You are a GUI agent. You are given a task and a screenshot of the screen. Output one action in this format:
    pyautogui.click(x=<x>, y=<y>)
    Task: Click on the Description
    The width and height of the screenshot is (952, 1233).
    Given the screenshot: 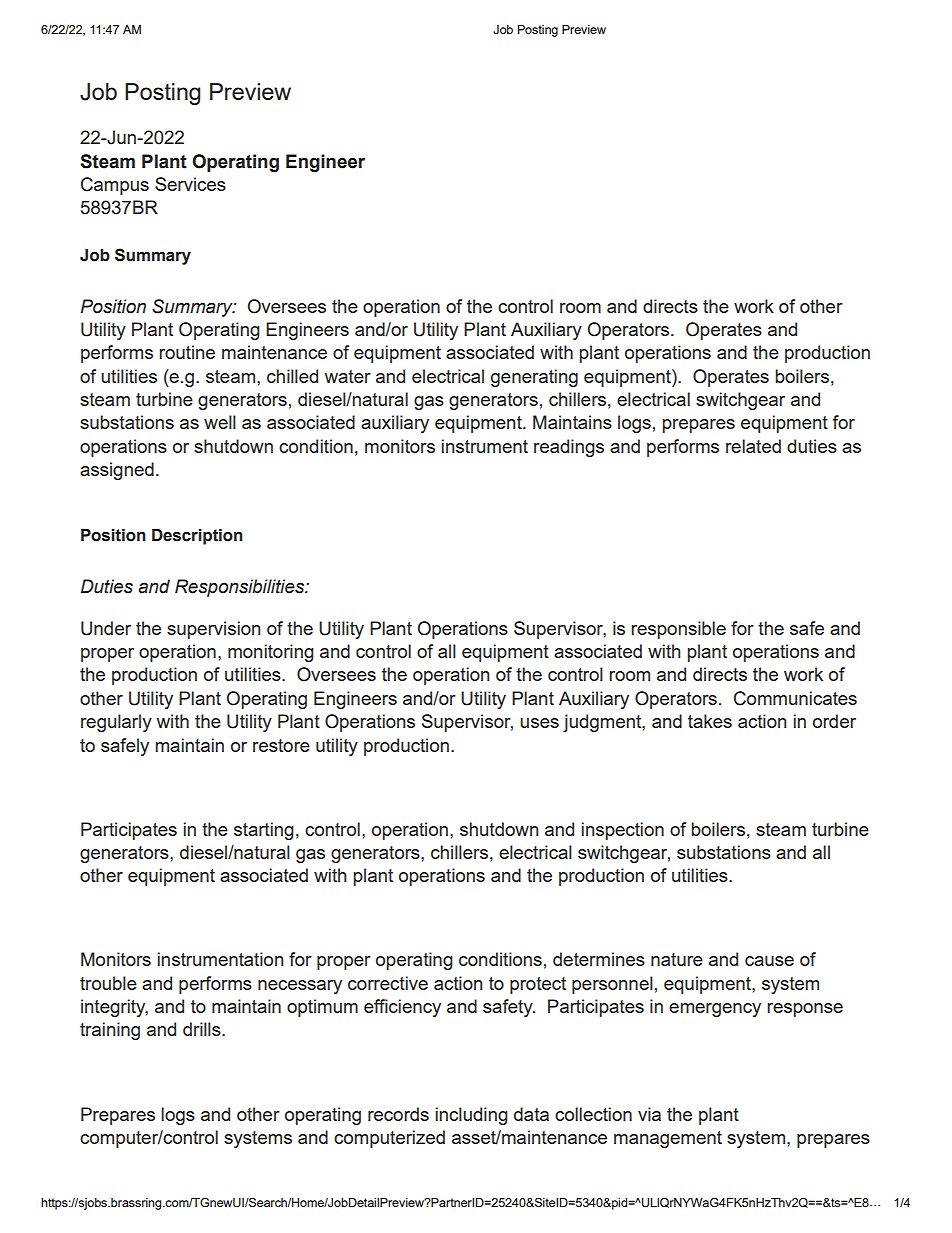 What is the action you would take?
    pyautogui.click(x=197, y=537)
